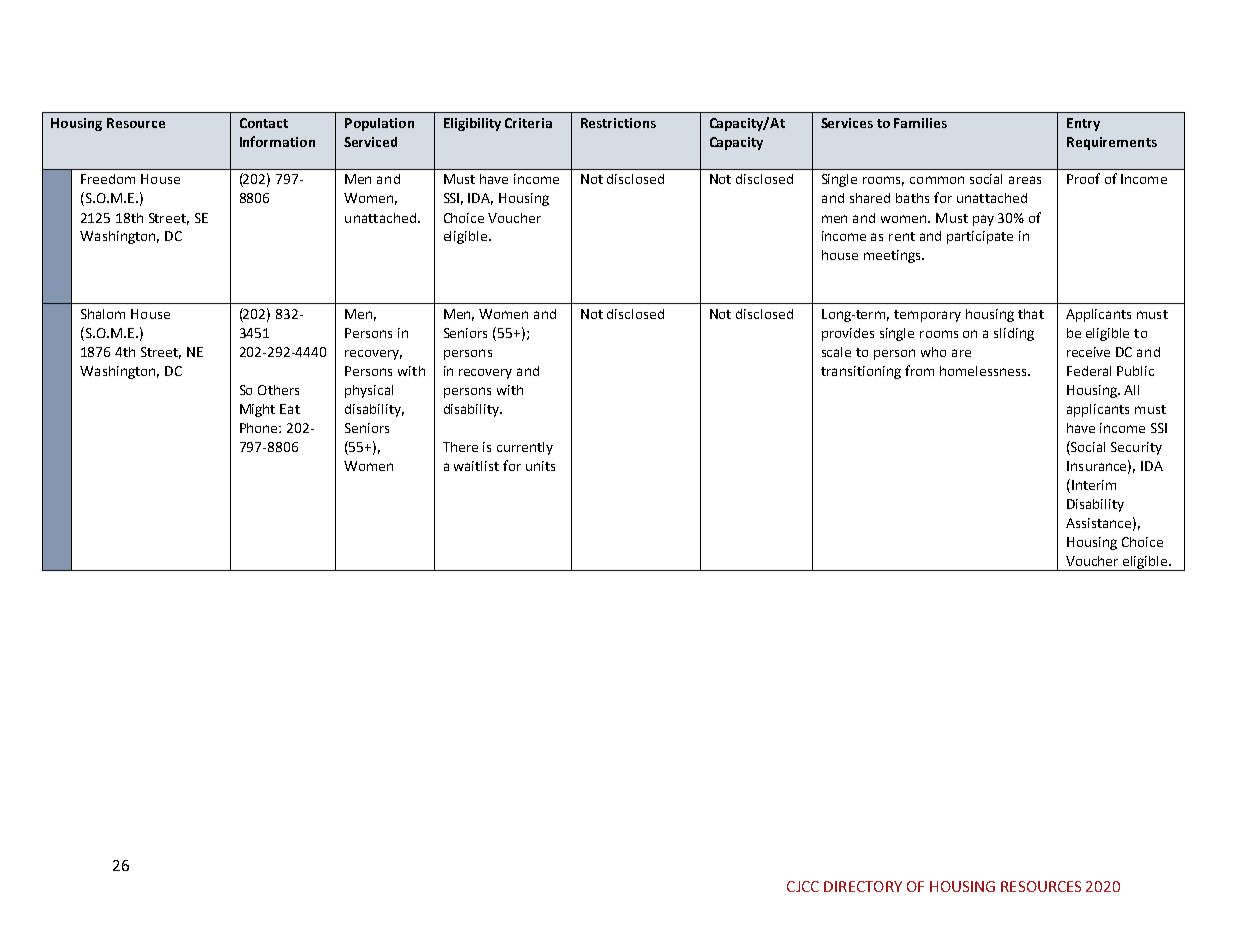 Image resolution: width=1233 pixels, height=952 pixels. Describe the element at coordinates (277, 141) in the screenshot. I see `Information` at that location.
